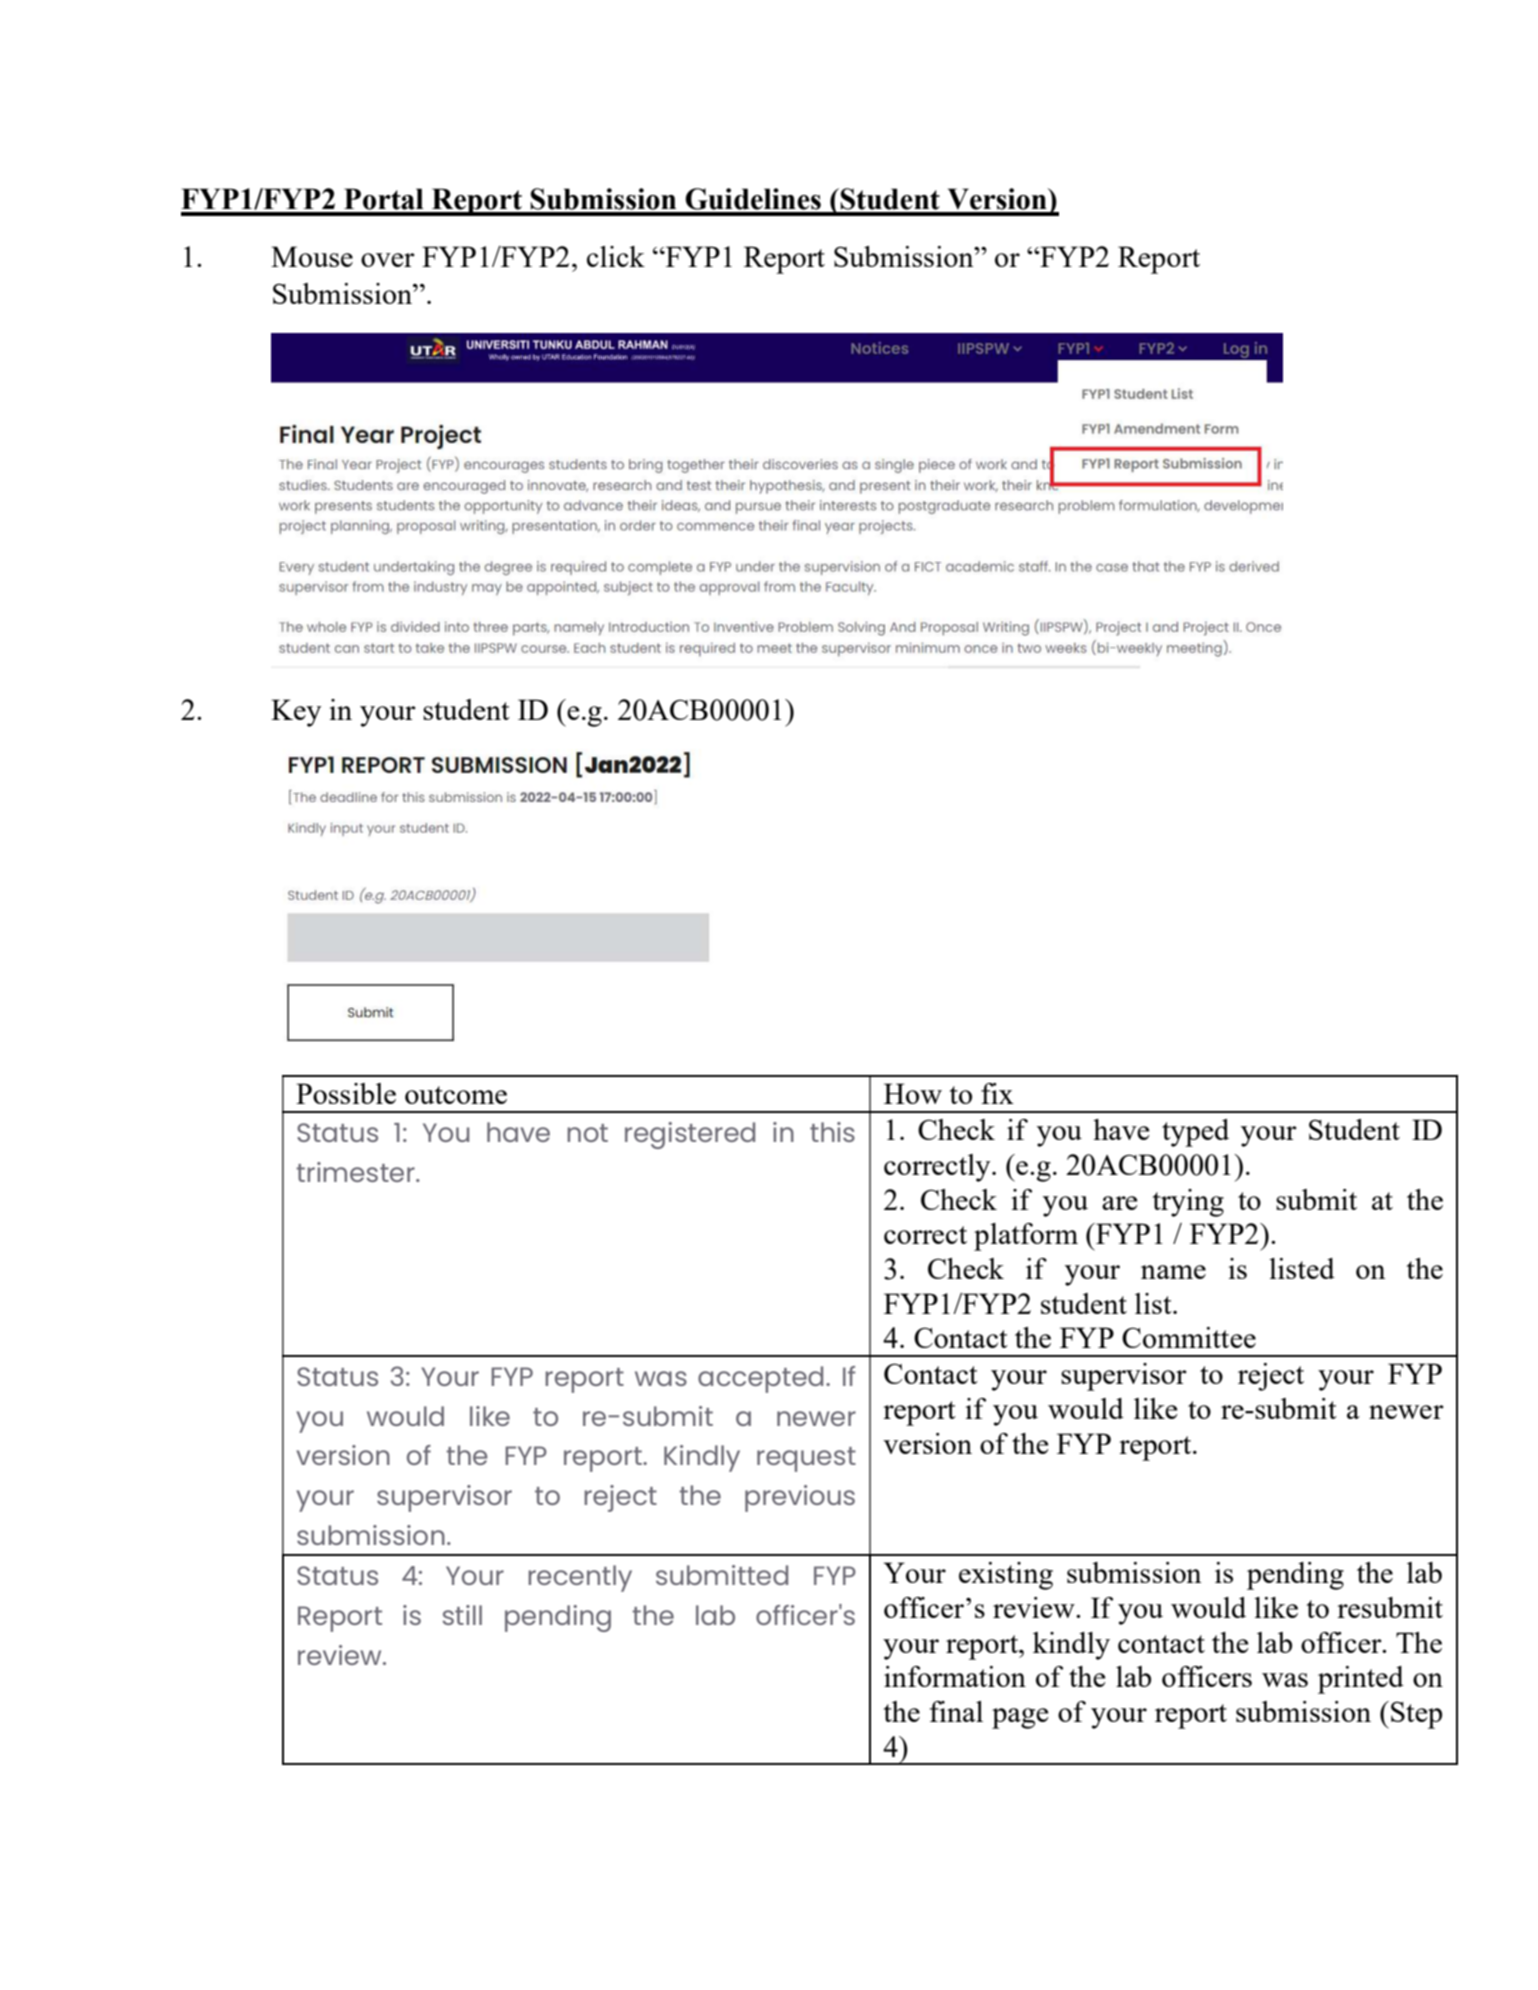  I want to click on information, so click(955, 1676).
